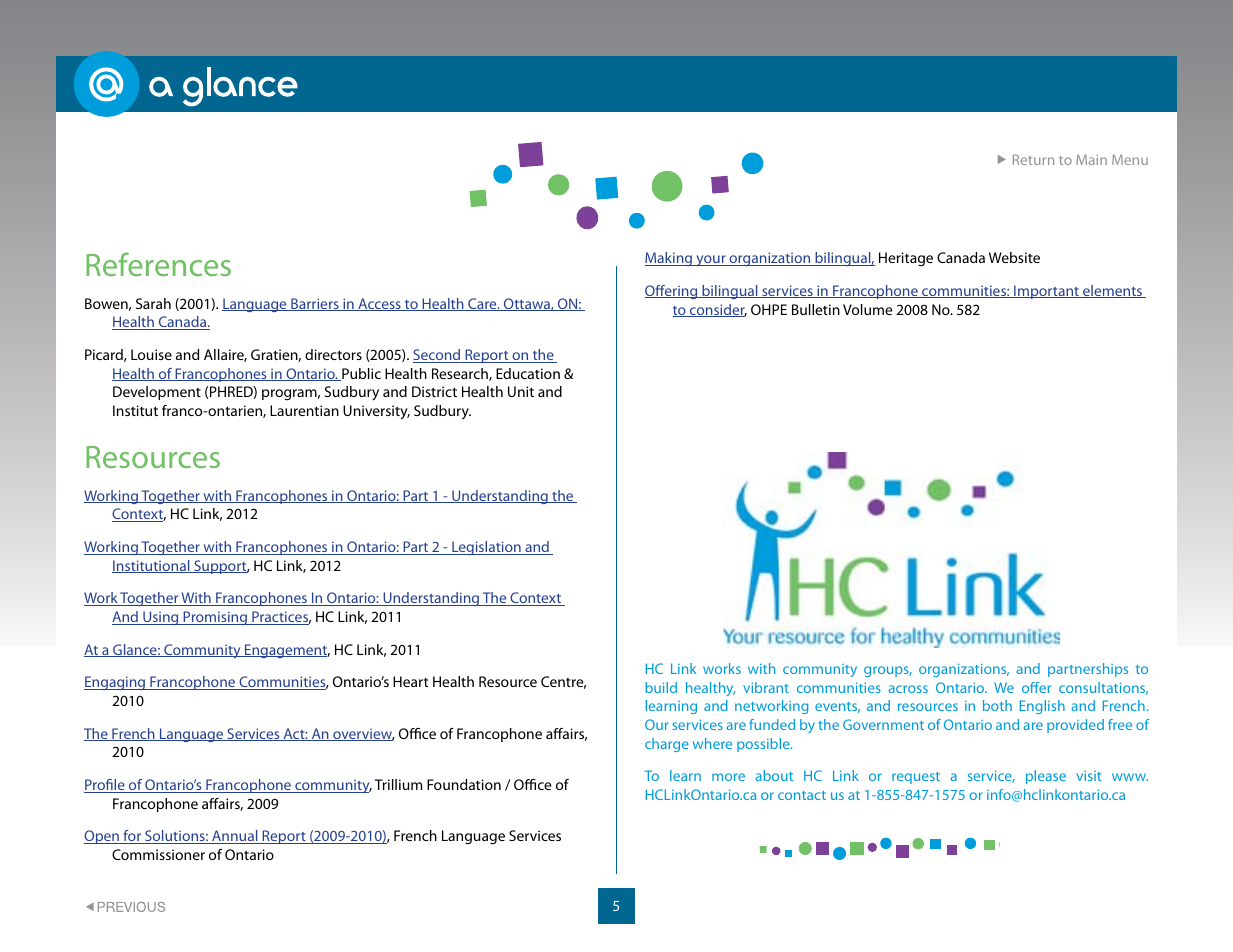  I want to click on please, so click(1046, 777).
